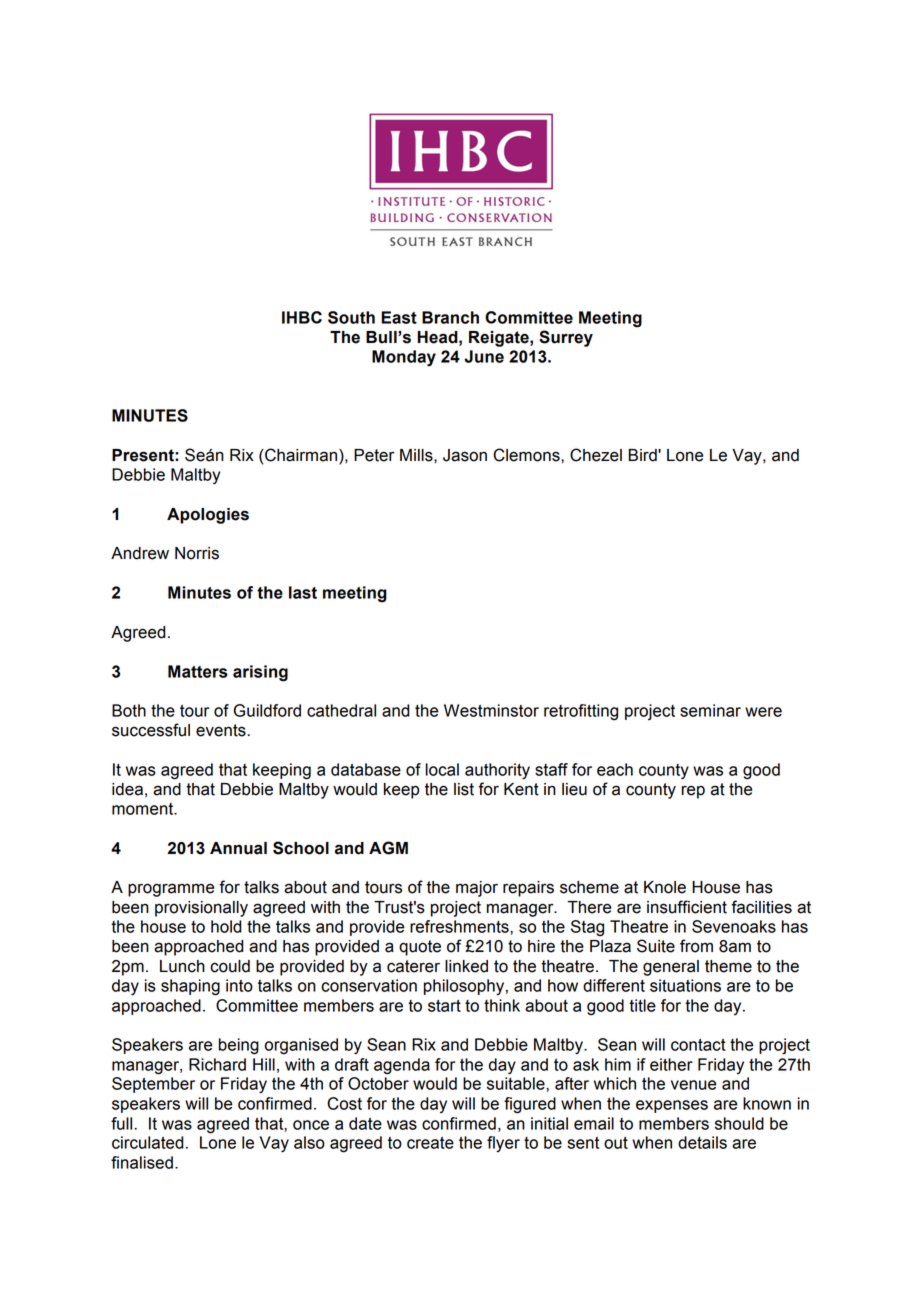  I want to click on Surrey, so click(566, 338).
